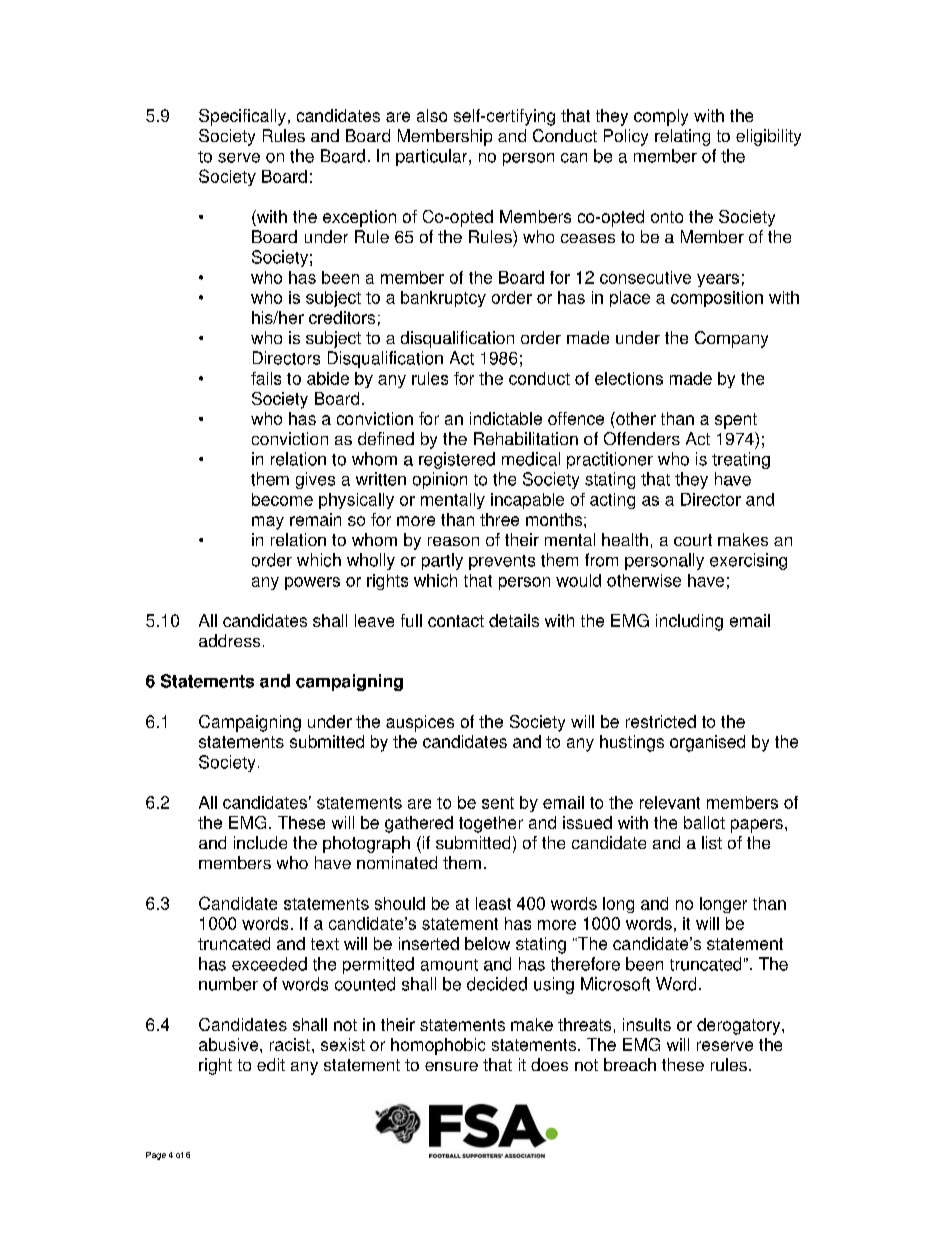  Describe the element at coordinates (443, 299) in the page. I see `bankruptcy` at that location.
